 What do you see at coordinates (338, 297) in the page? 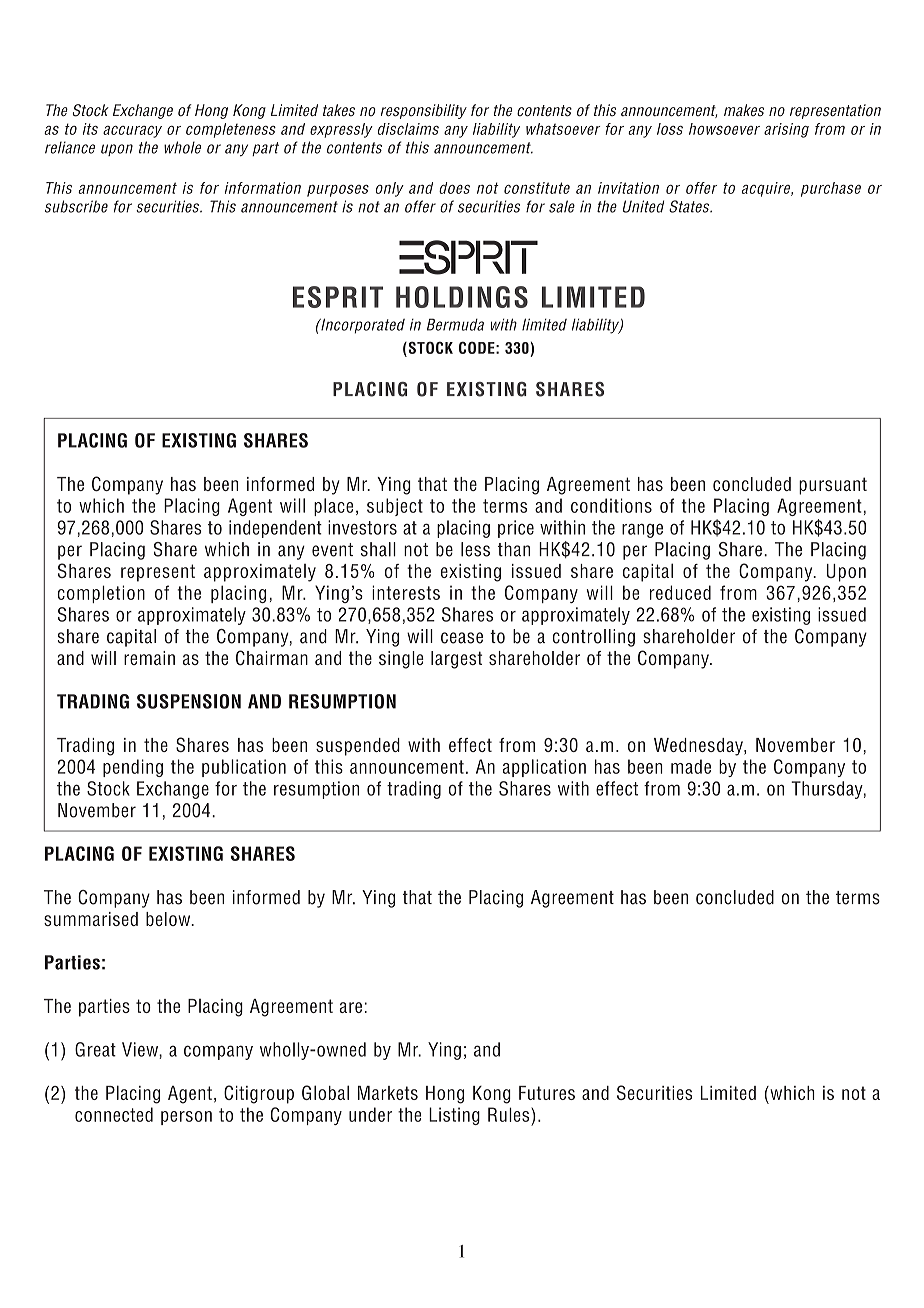
I see `ESPRIT` at bounding box center [338, 297].
